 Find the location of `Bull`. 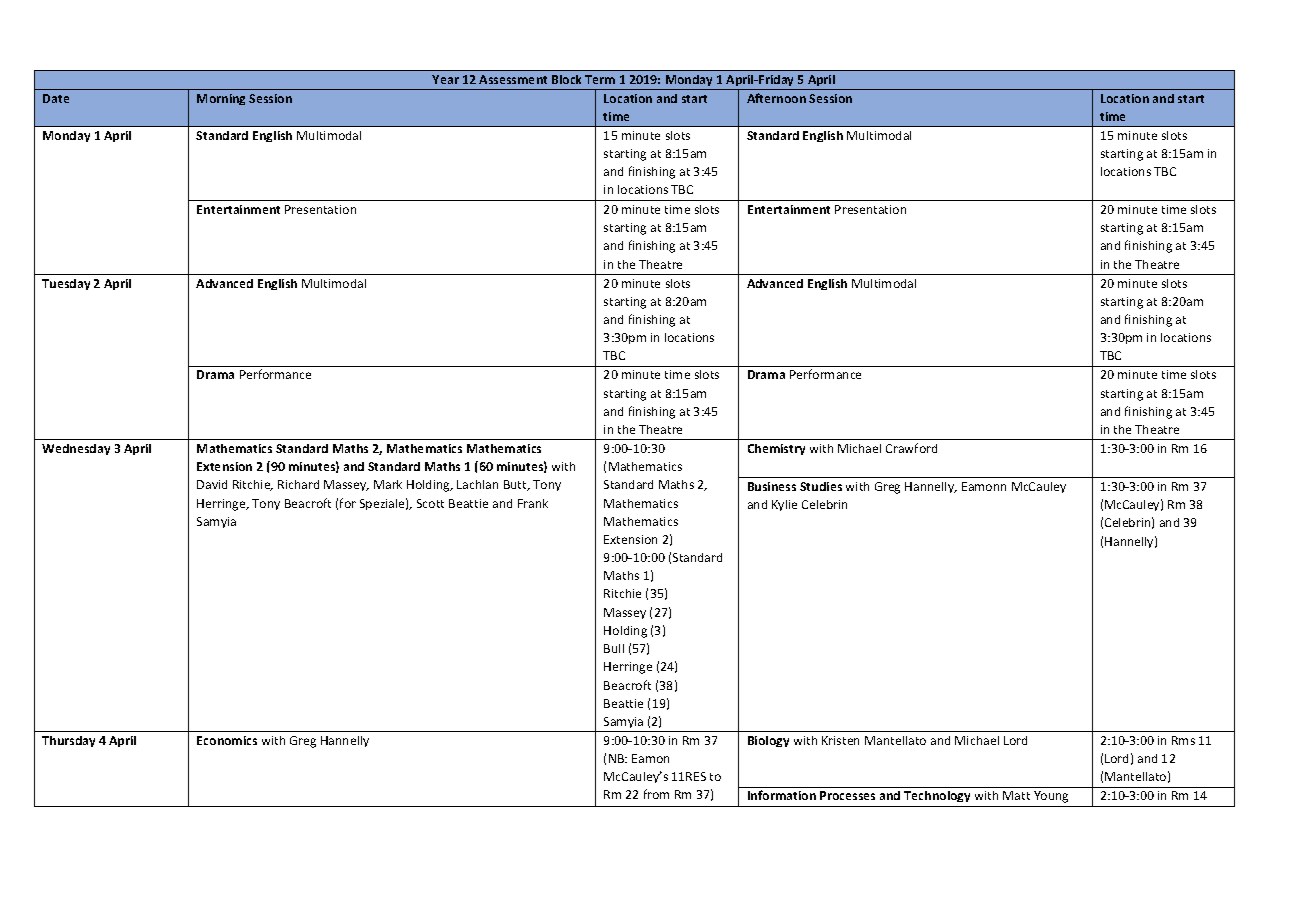

Bull is located at coordinates (614, 648).
